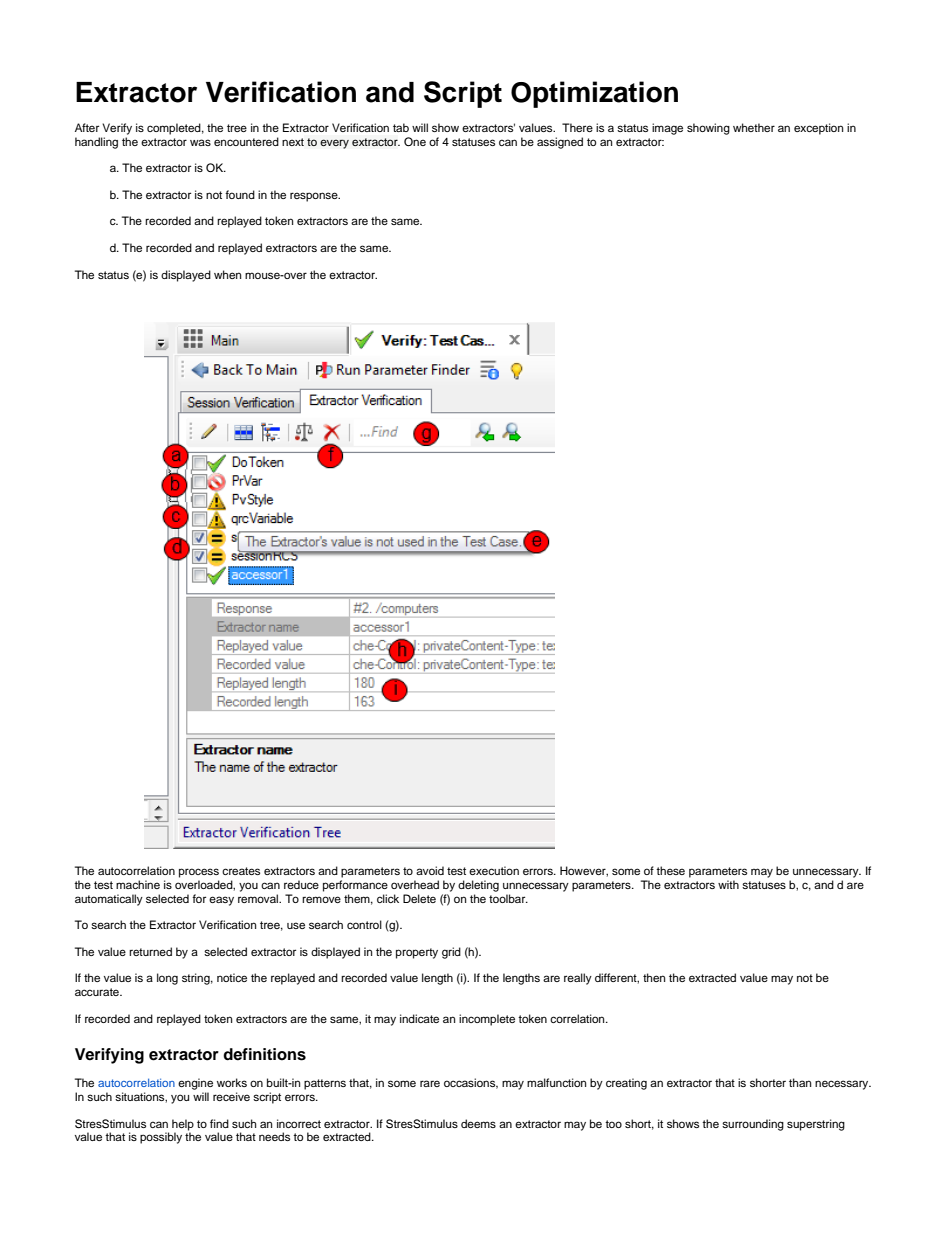 The width and height of the screenshot is (952, 1233). I want to click on with, so click(728, 884).
